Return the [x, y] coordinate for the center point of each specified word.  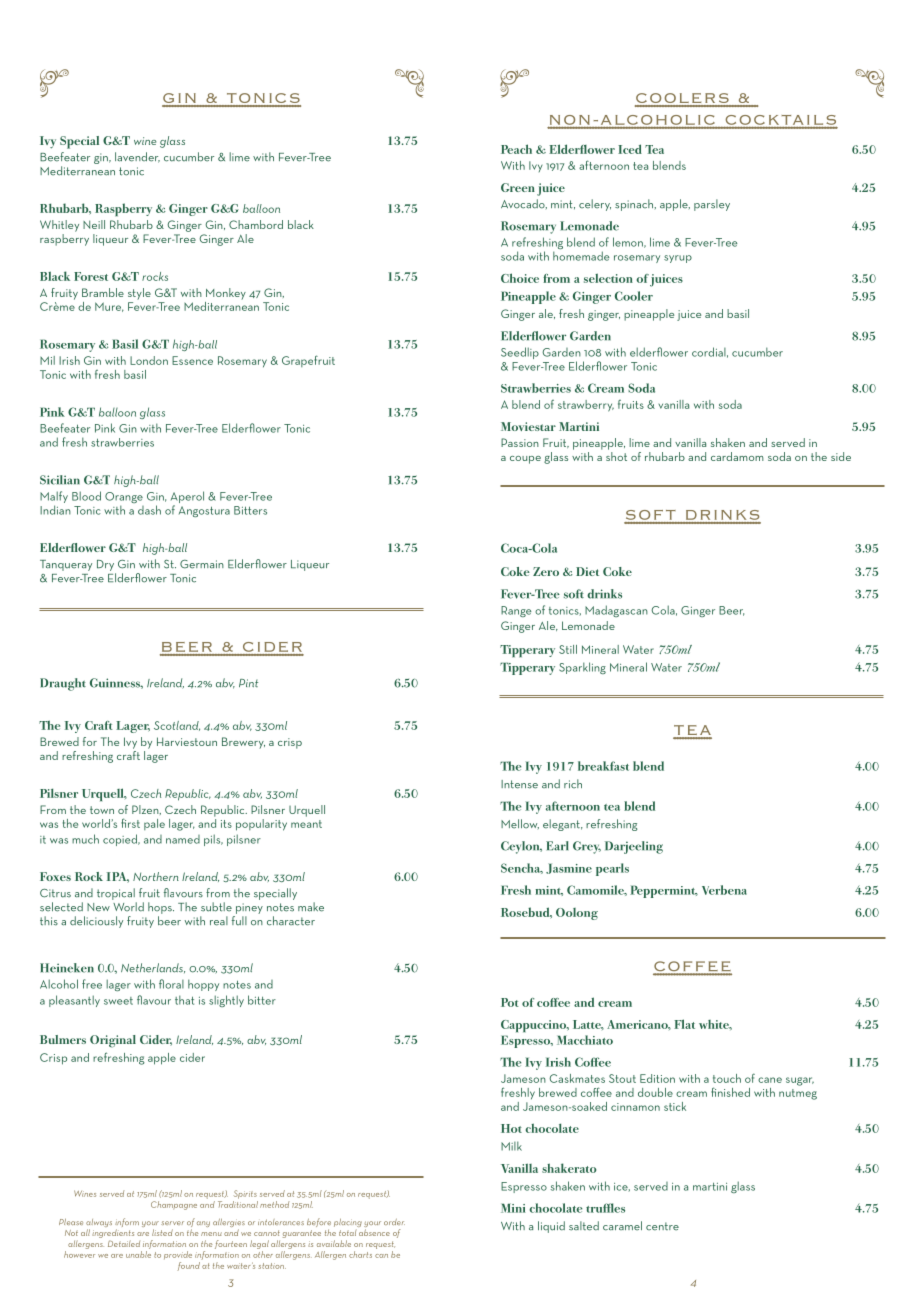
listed [162, 1232]
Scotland [177, 726]
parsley [712, 205]
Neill [94, 224]
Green [518, 187]
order [394, 1222]
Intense [519, 784]
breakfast [603, 766]
